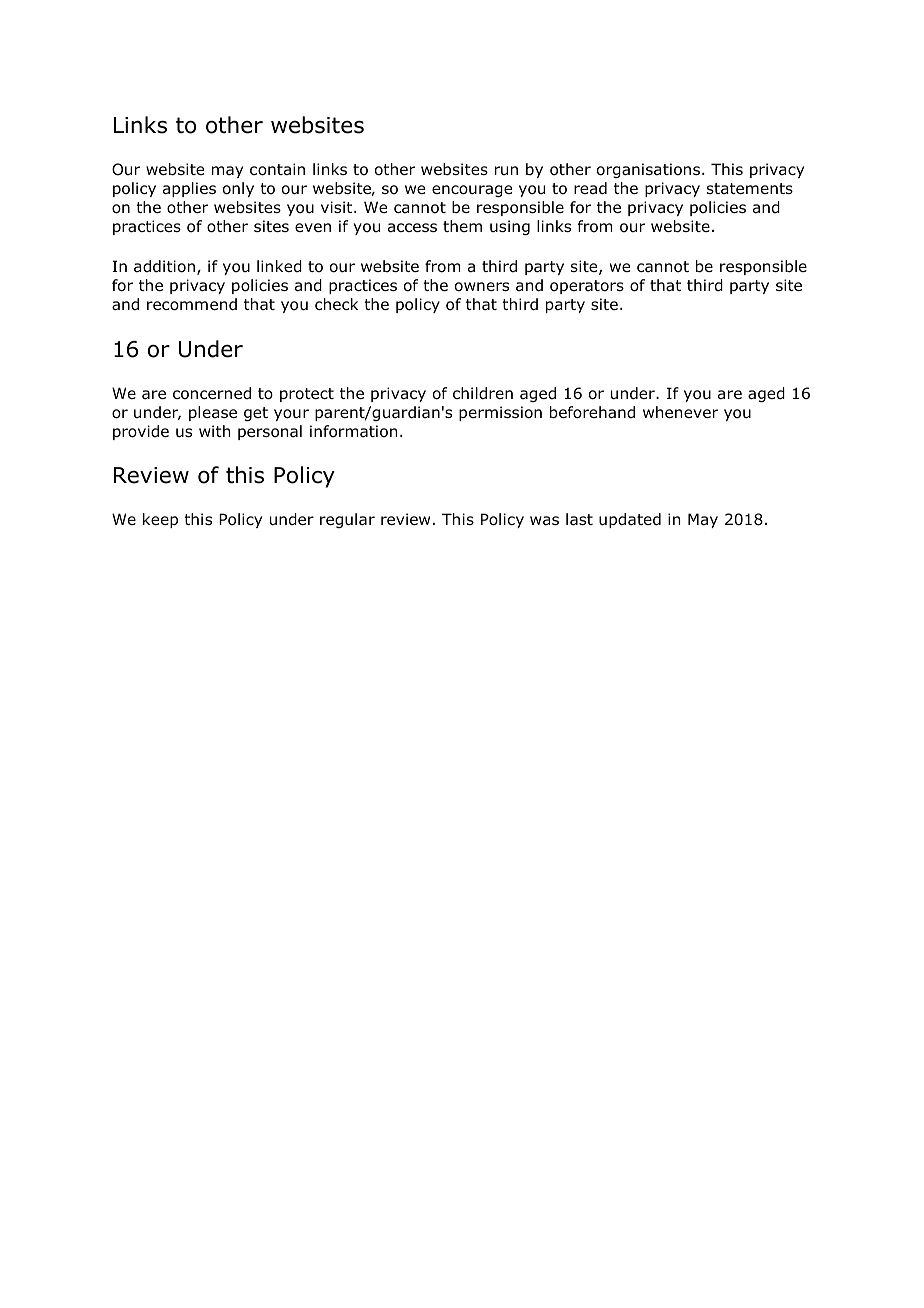 This document has width=924, height=1308. Describe the element at coordinates (648, 170) in the document. I see `organisations` at that location.
